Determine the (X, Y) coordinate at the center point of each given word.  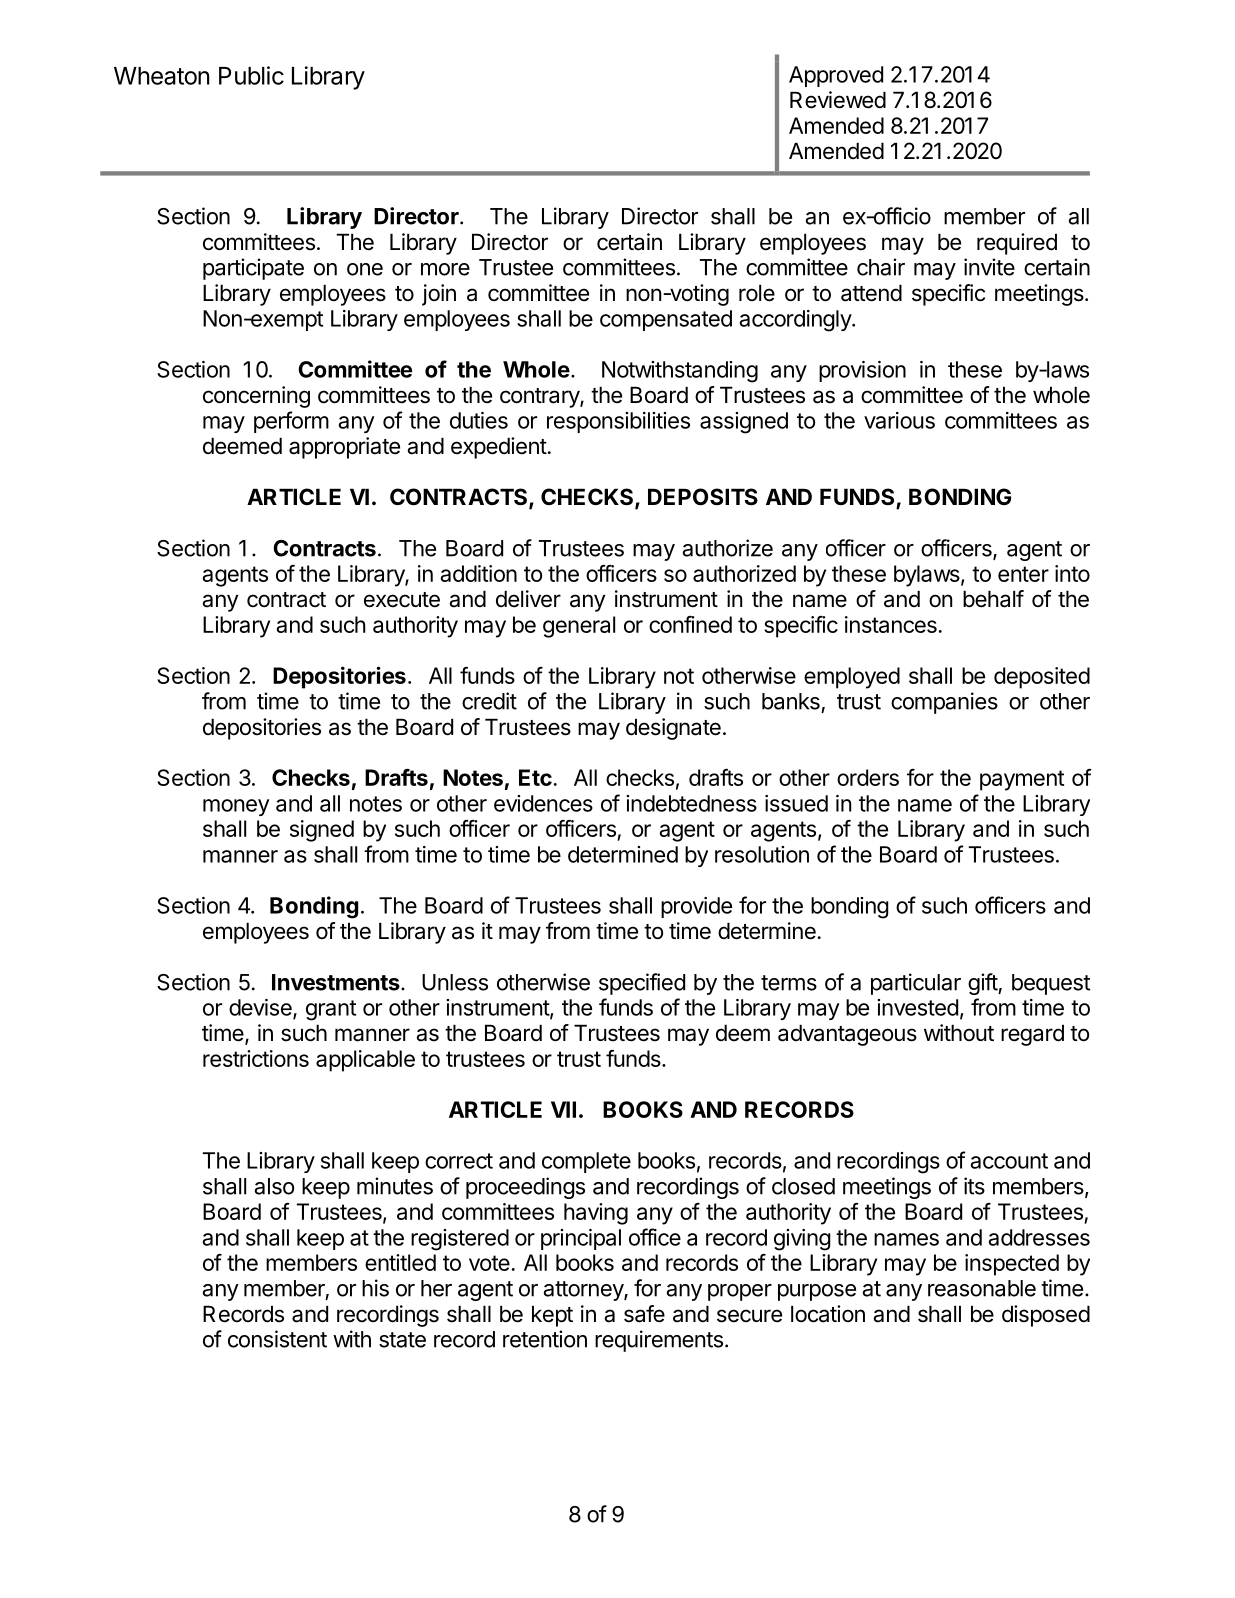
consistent (277, 1339)
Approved (836, 76)
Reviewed (838, 100)
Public (251, 75)
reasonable (982, 1288)
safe (644, 1314)
